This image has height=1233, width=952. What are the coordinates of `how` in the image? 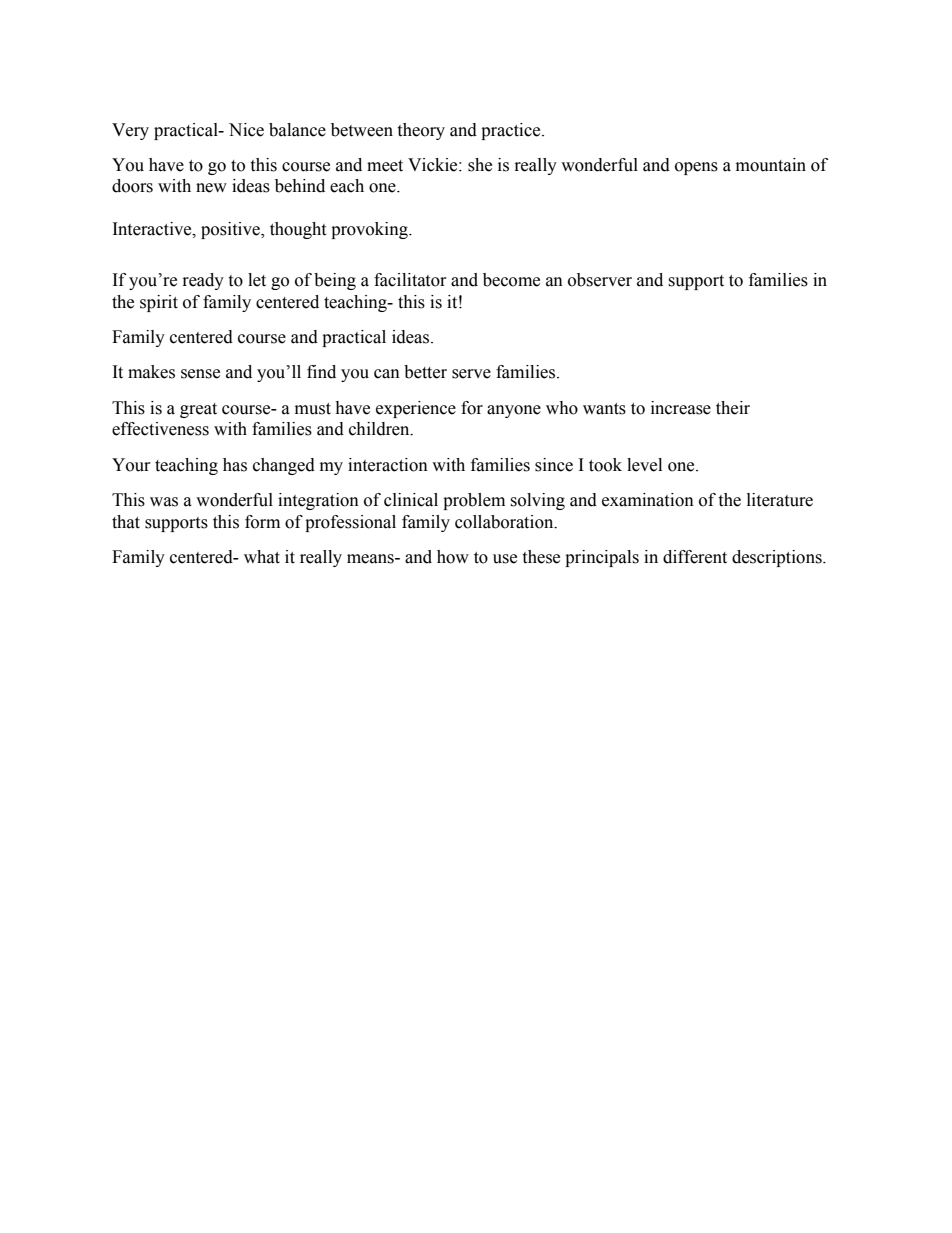 It's located at (453, 557).
